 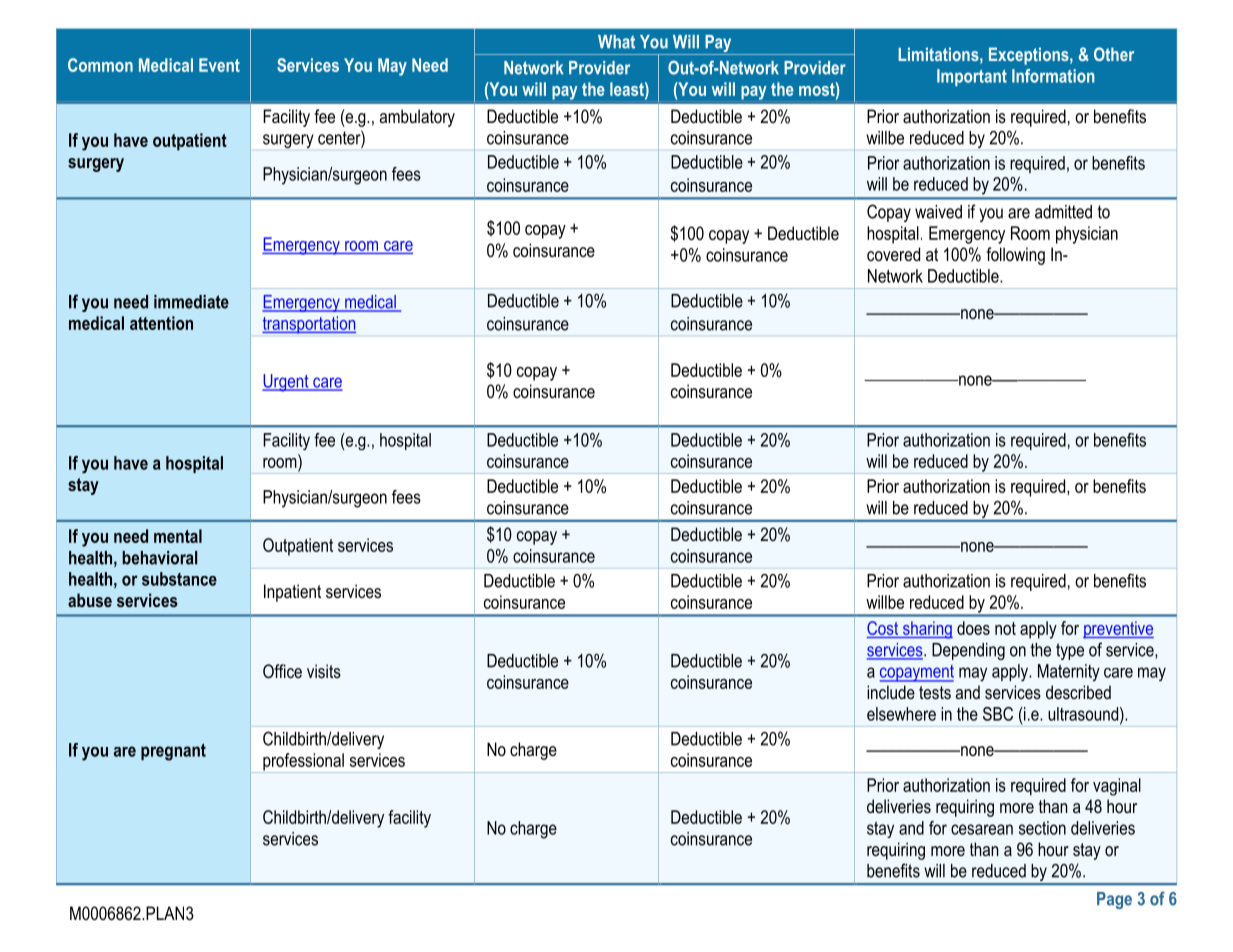 I want to click on transportation, so click(x=309, y=325).
